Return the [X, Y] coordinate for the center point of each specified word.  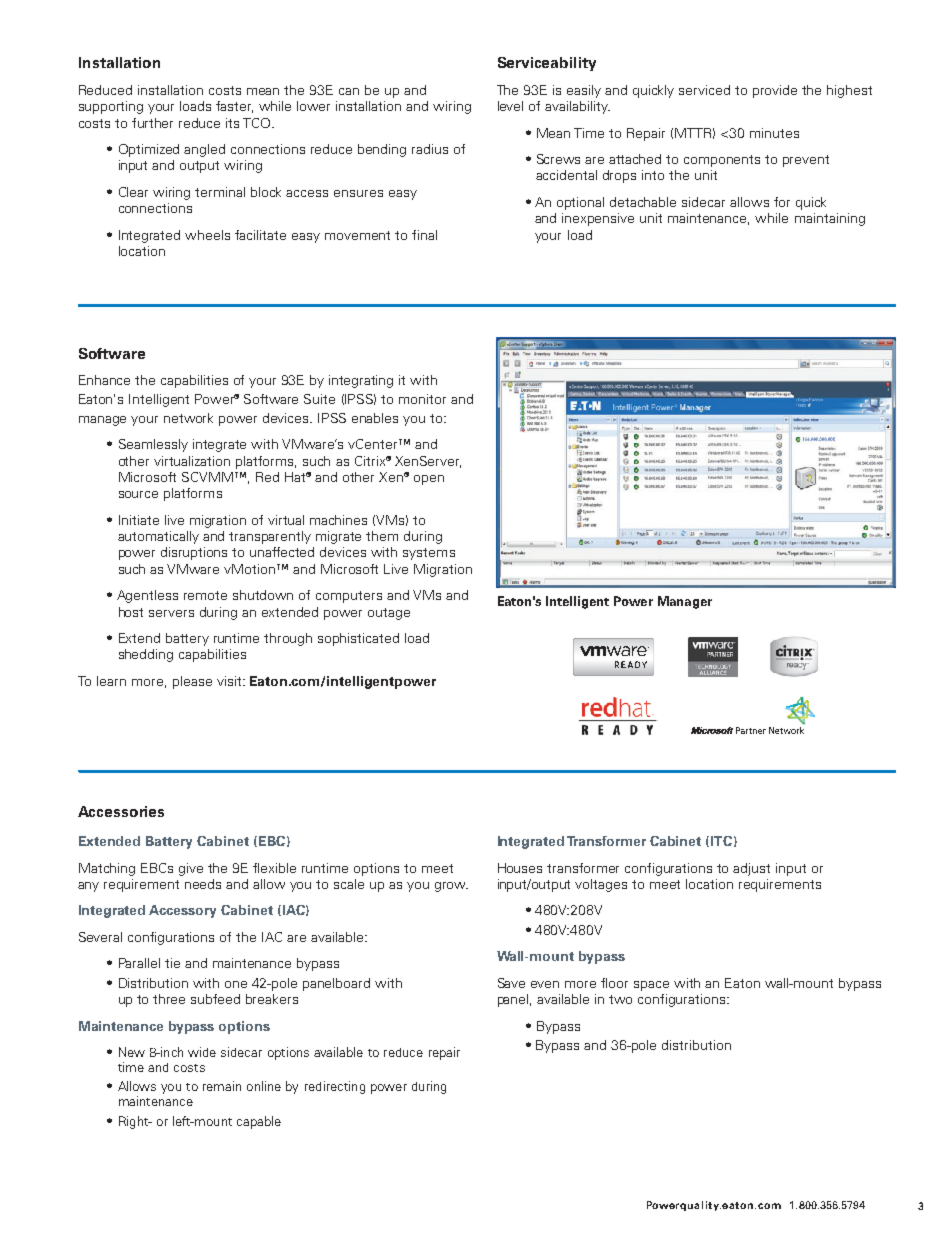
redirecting [335, 1087]
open [429, 480]
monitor [422, 399]
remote [205, 595]
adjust [751, 869]
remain [222, 1086]
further [152, 123]
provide [775, 91]
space [651, 986]
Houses [520, 868]
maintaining [830, 219]
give [191, 869]
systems [429, 554]
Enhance [104, 380]
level [510, 106]
